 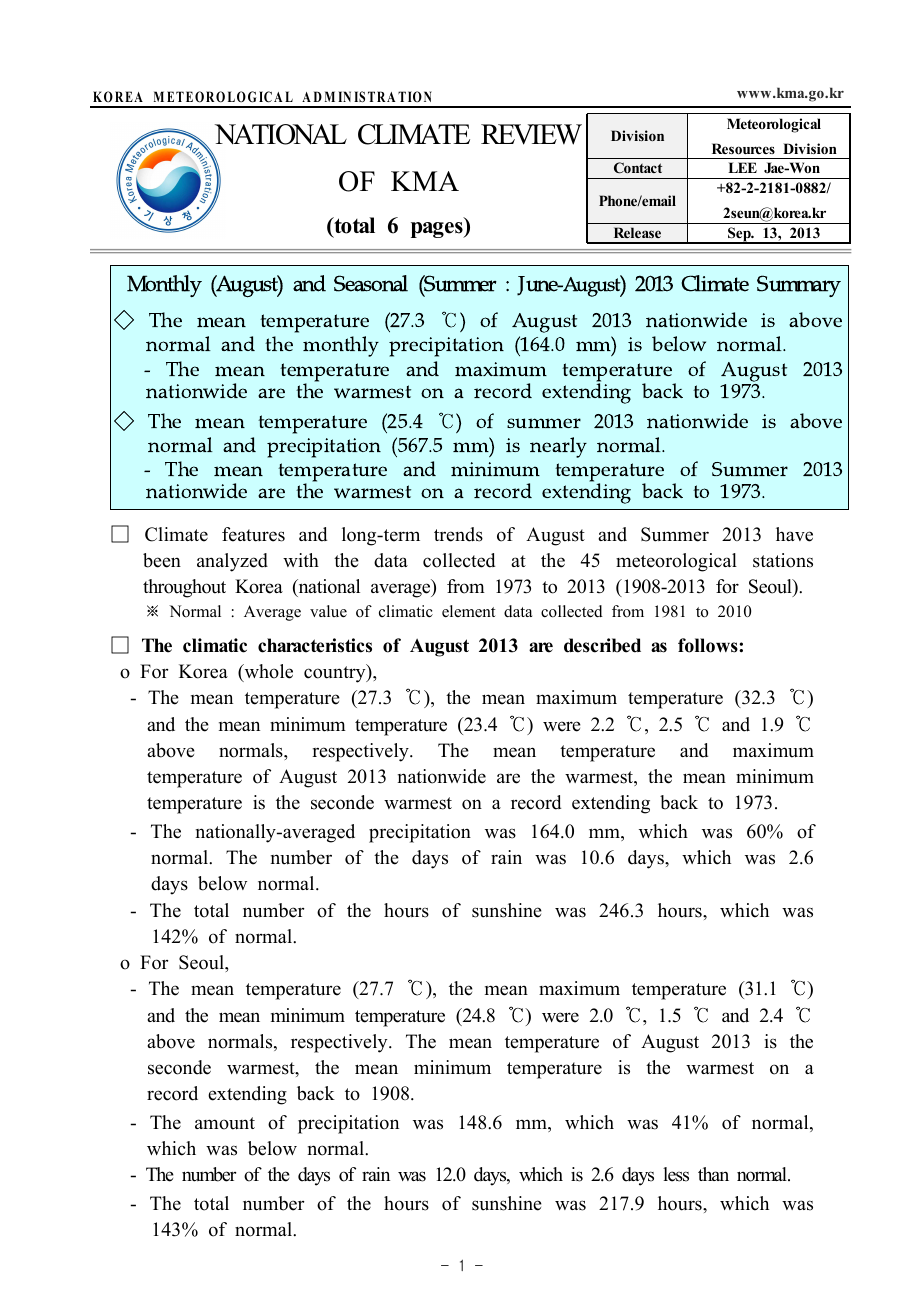 What do you see at coordinates (676, 1174) in the screenshot?
I see `less` at bounding box center [676, 1174].
